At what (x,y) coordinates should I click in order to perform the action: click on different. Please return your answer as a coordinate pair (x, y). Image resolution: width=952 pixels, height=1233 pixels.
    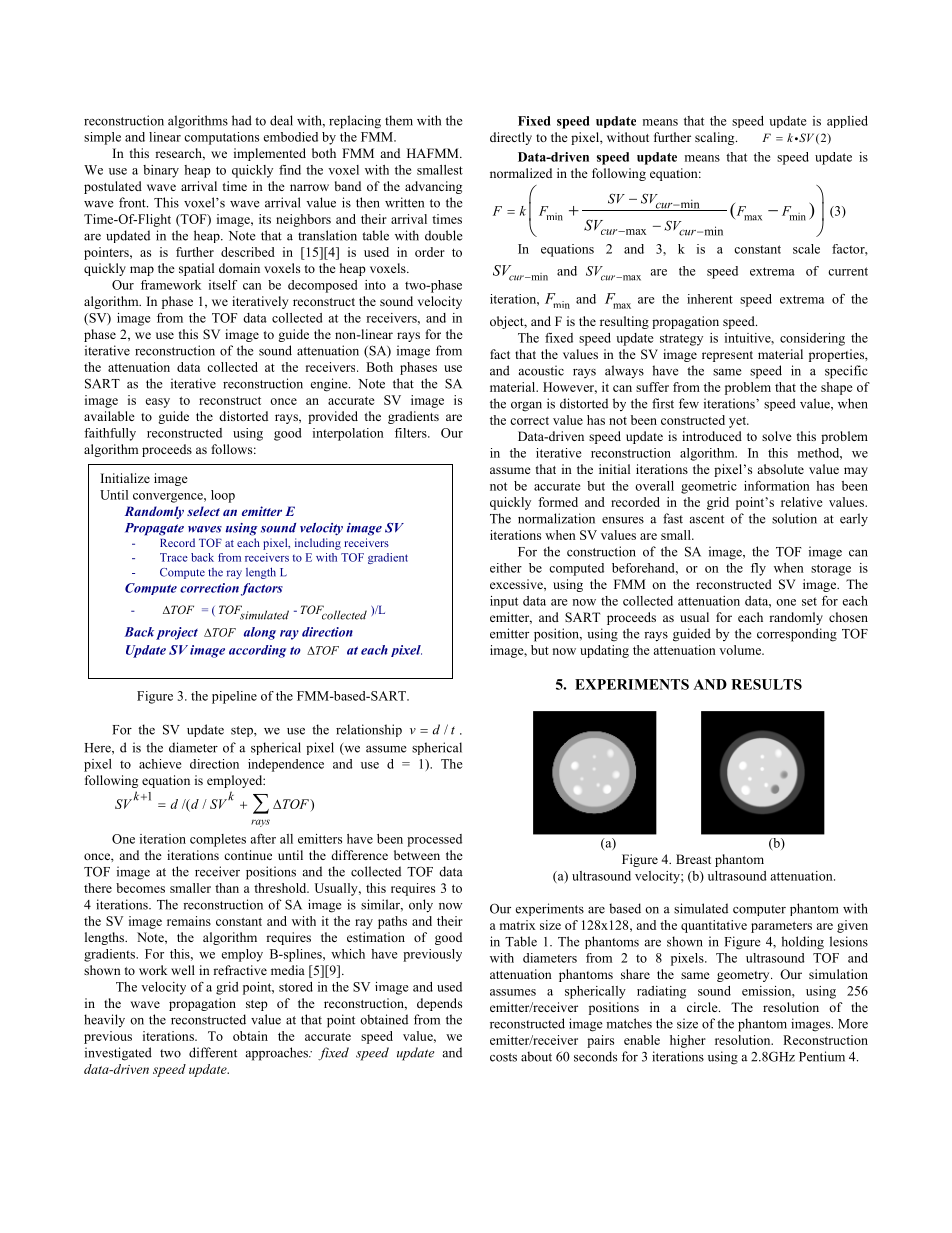
    Looking at the image, I should click on (213, 1052).
